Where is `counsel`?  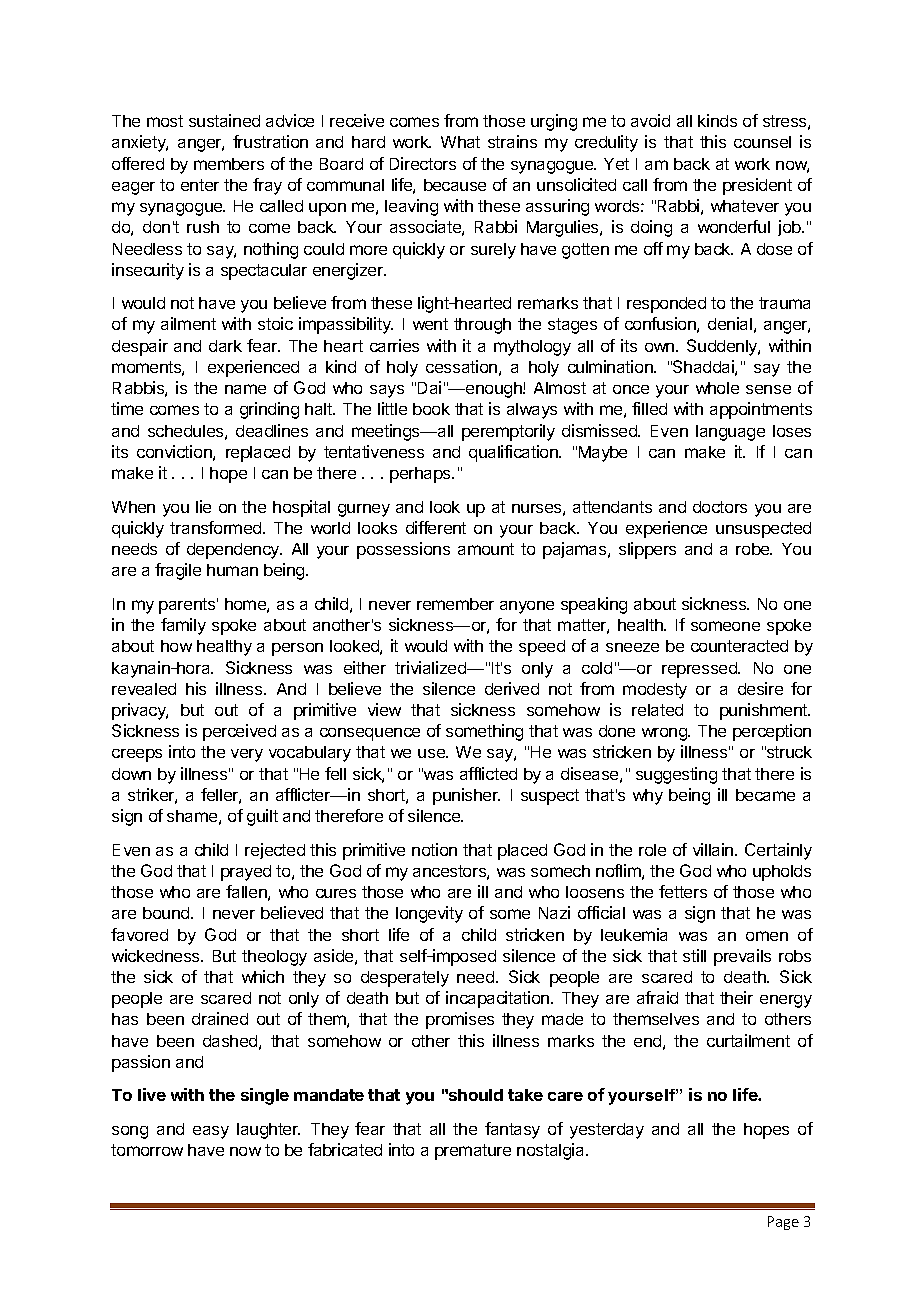
counsel is located at coordinates (762, 142).
